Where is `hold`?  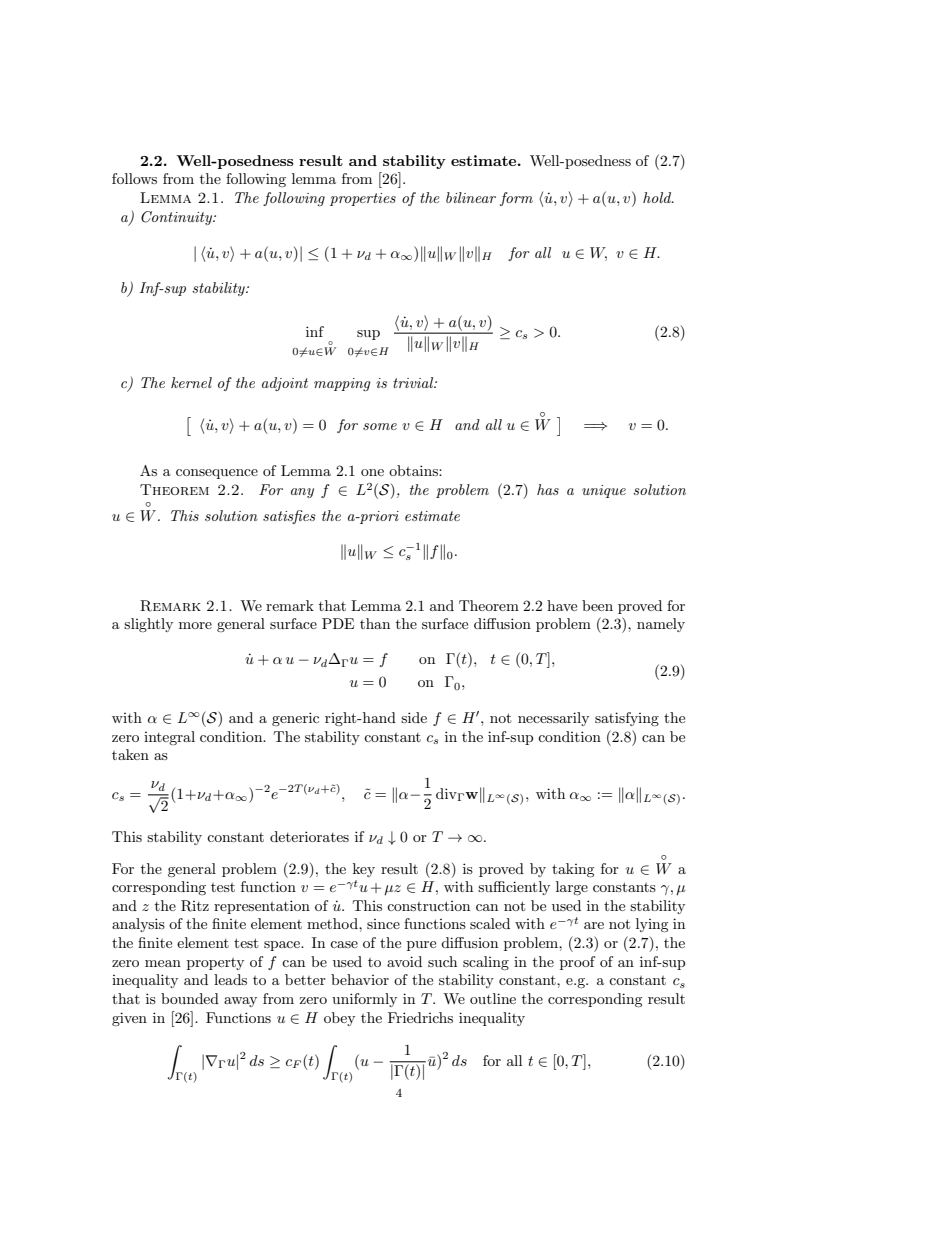 hold is located at coordinates (658, 197).
